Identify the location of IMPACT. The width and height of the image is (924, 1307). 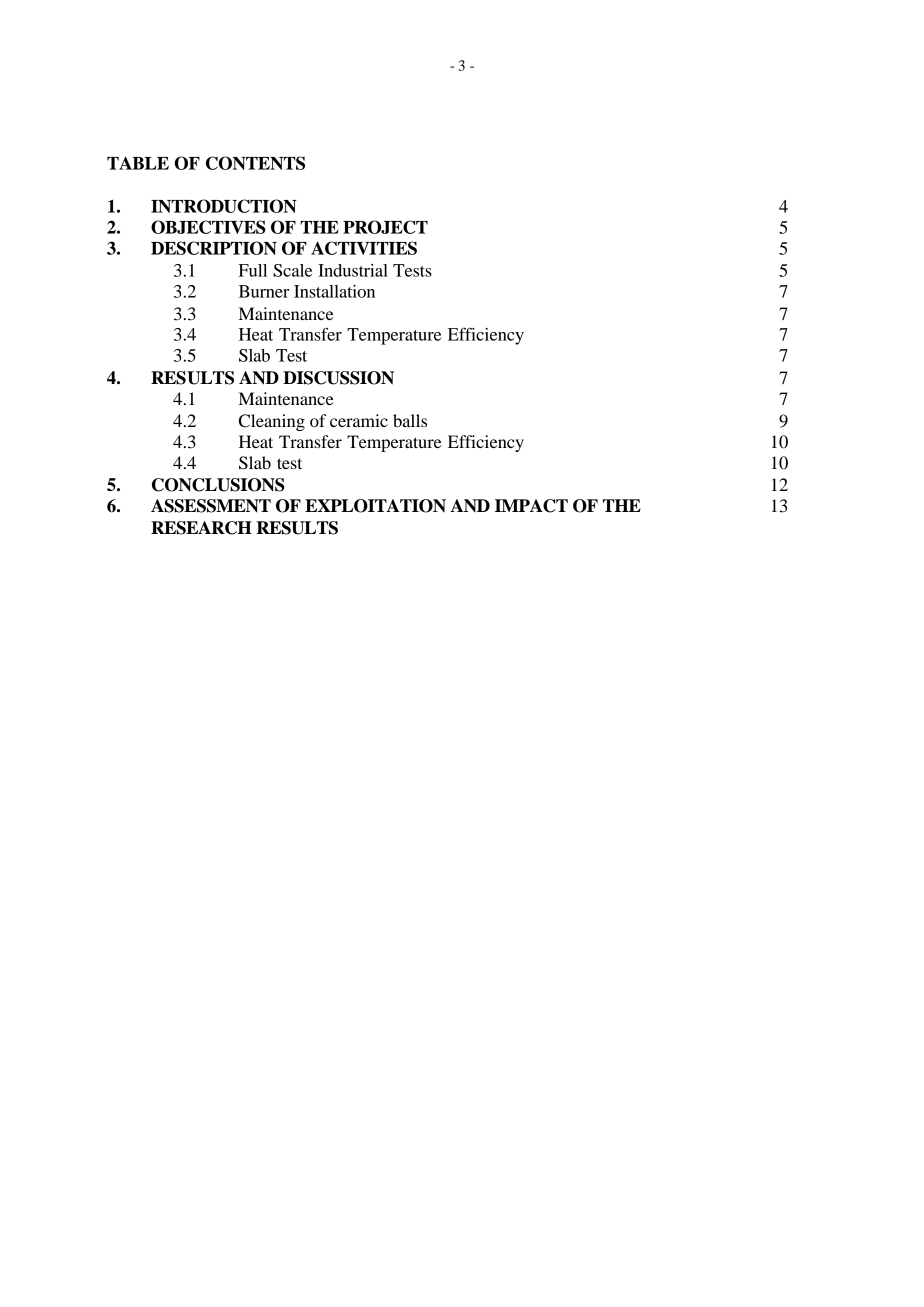
(531, 506).
